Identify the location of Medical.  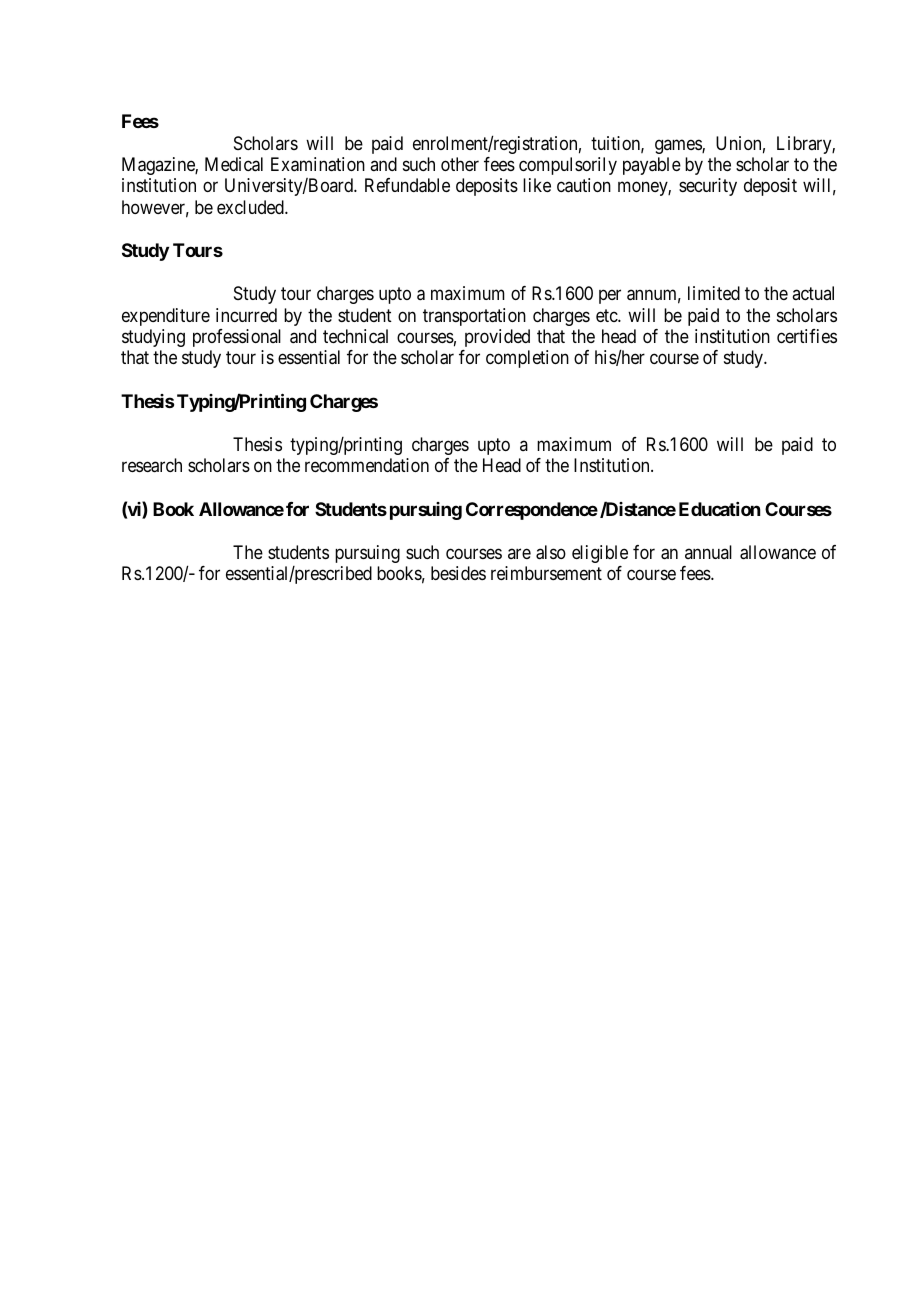
(234, 164).
